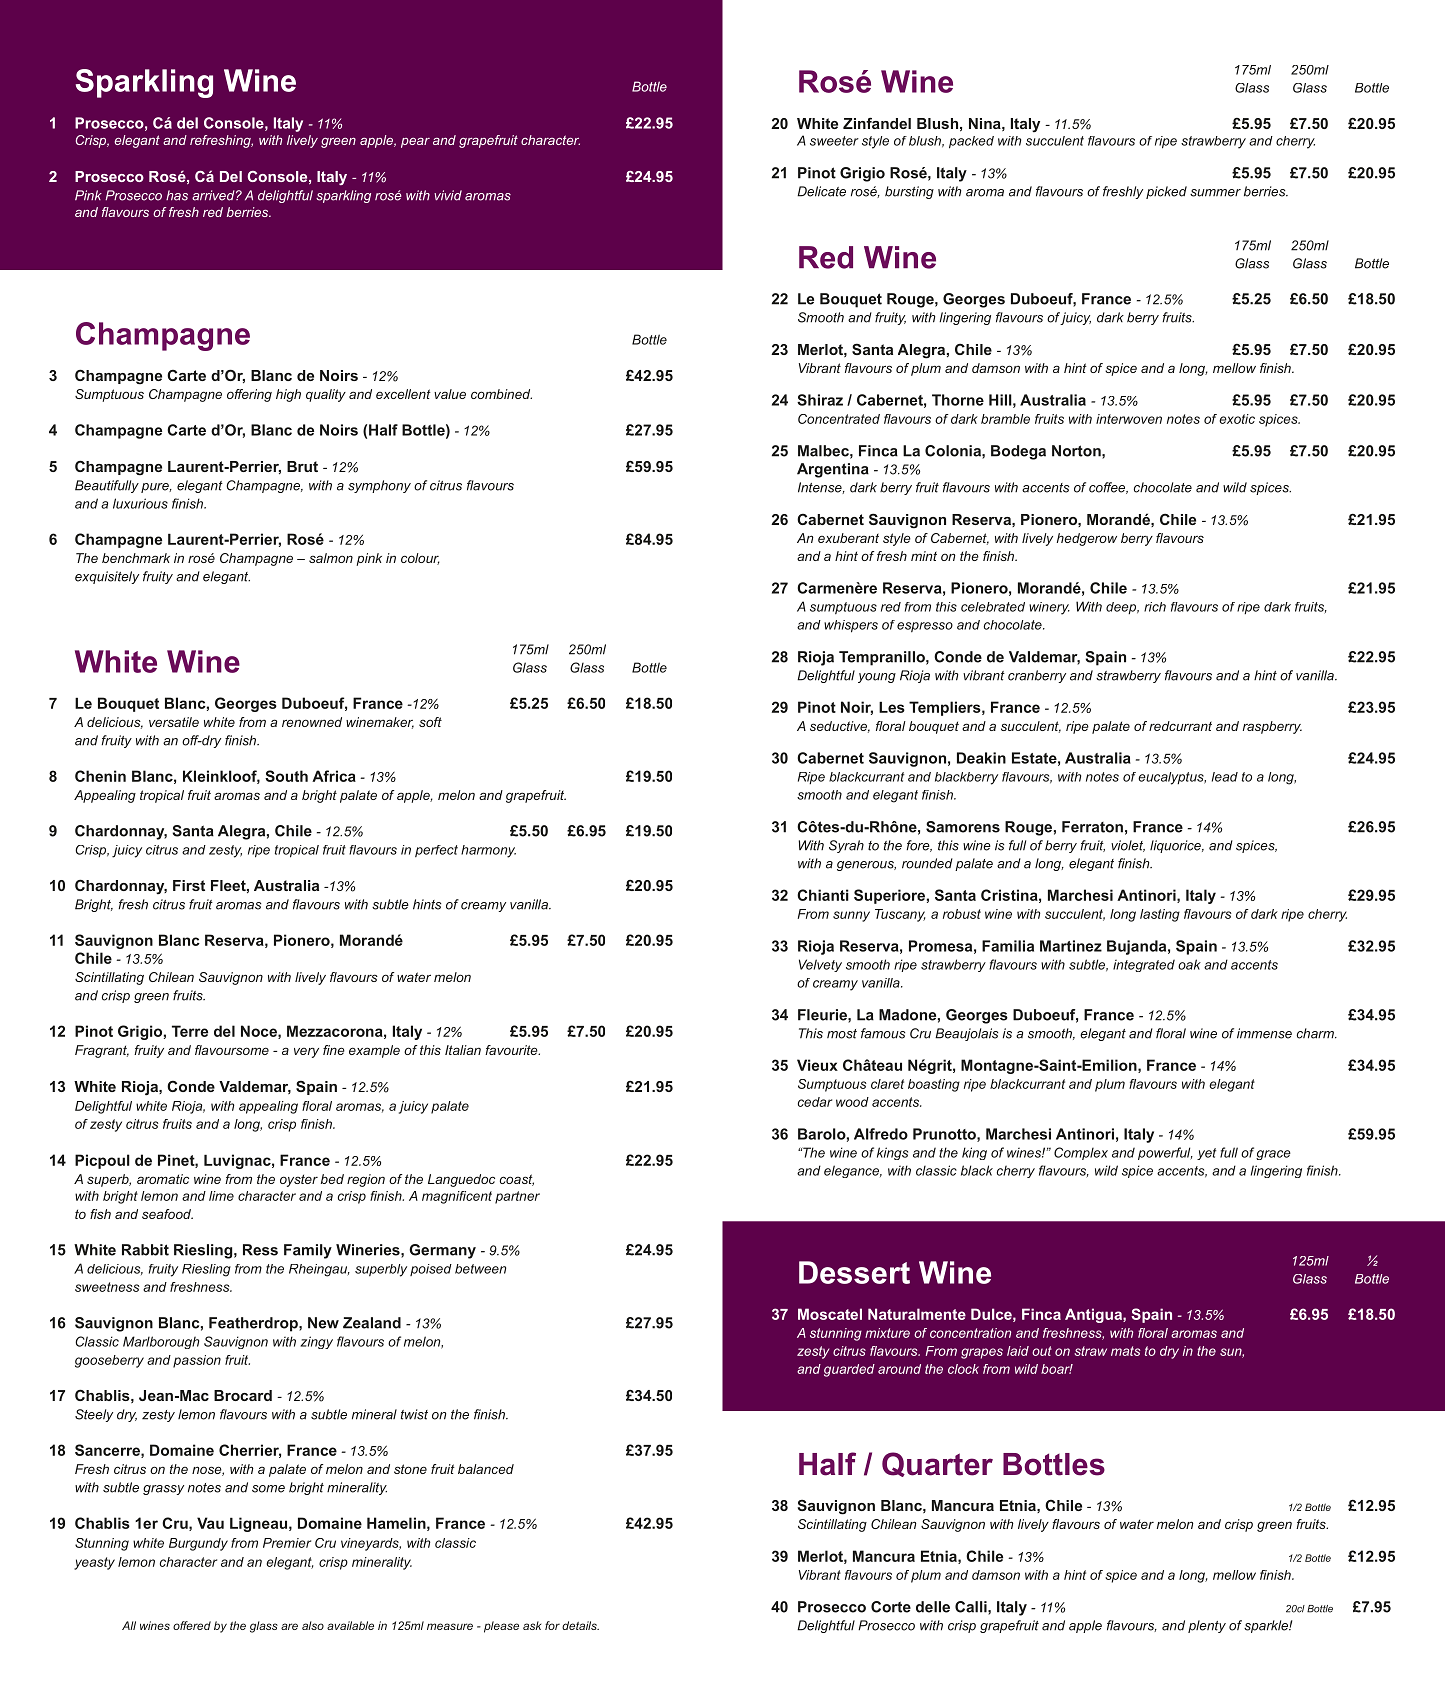  What do you see at coordinates (821, 191) in the screenshot?
I see `Delicate` at bounding box center [821, 191].
